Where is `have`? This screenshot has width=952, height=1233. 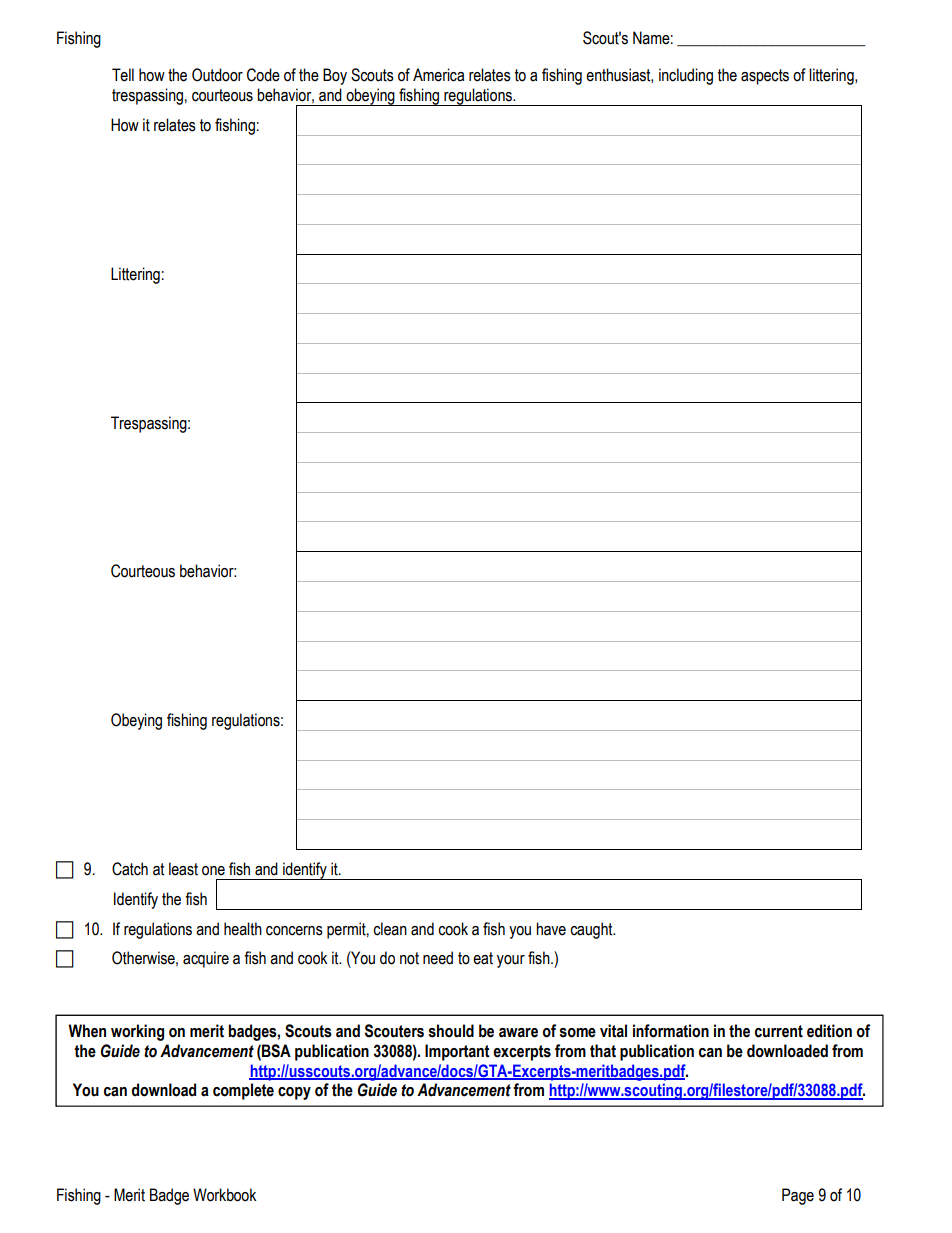 have is located at coordinates (551, 929).
